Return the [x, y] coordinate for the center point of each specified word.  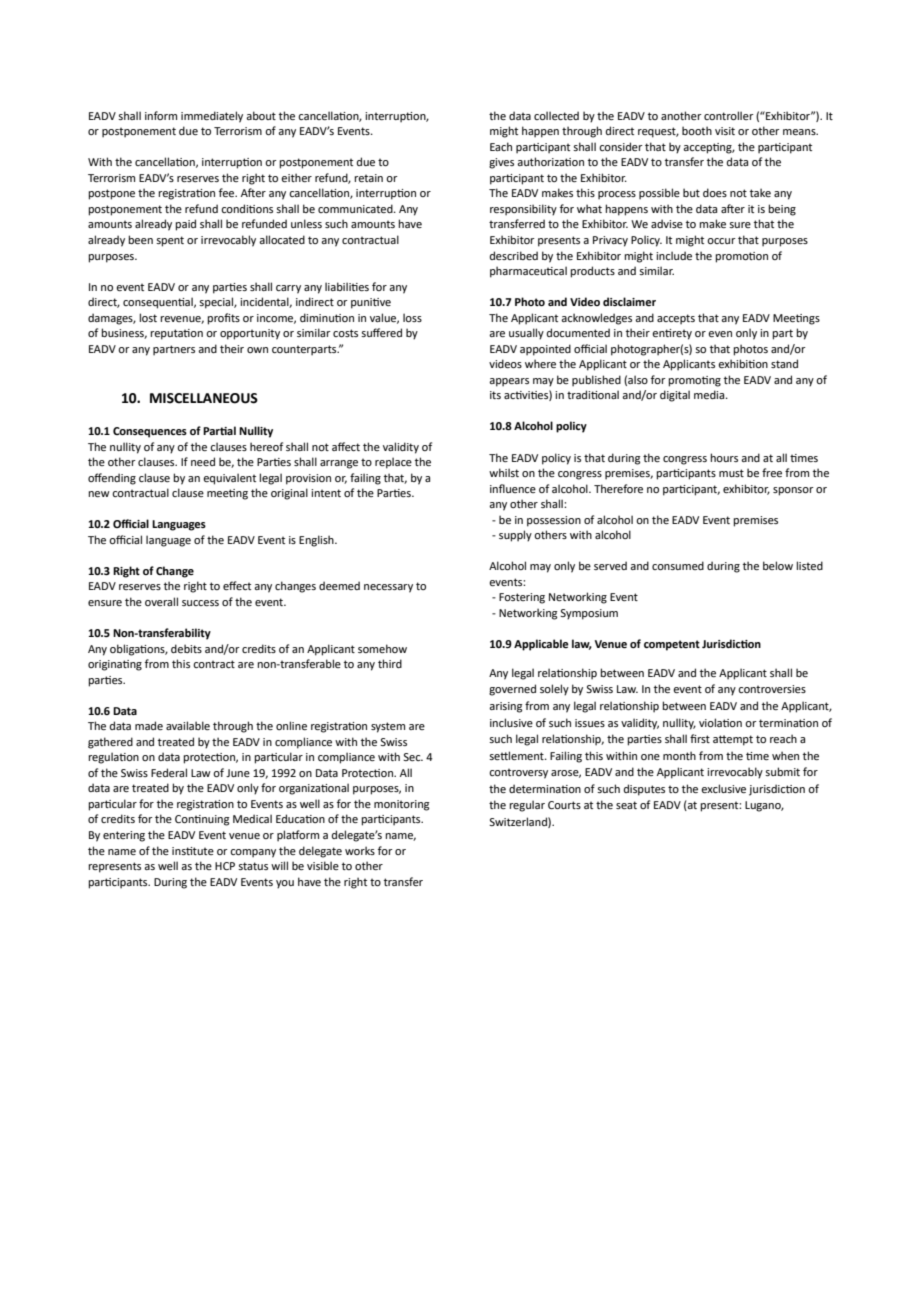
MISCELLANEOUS [204, 398]
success [200, 603]
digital [675, 396]
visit [725, 131]
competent [672, 645]
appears [509, 382]
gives [501, 163]
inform [161, 115]
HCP [225, 866]
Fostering [522, 598]
